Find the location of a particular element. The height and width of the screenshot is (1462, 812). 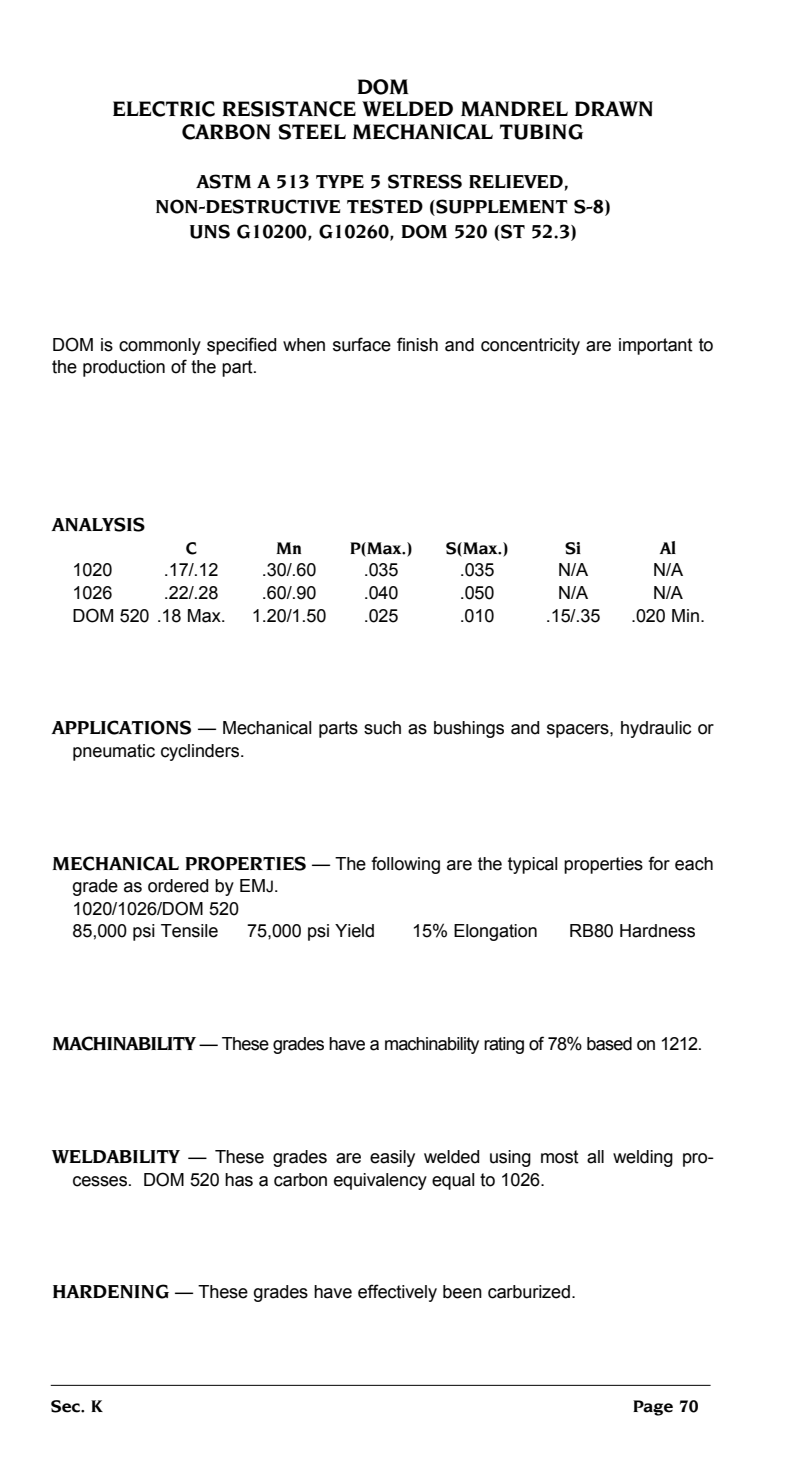

Stress is located at coordinates (425, 181).
